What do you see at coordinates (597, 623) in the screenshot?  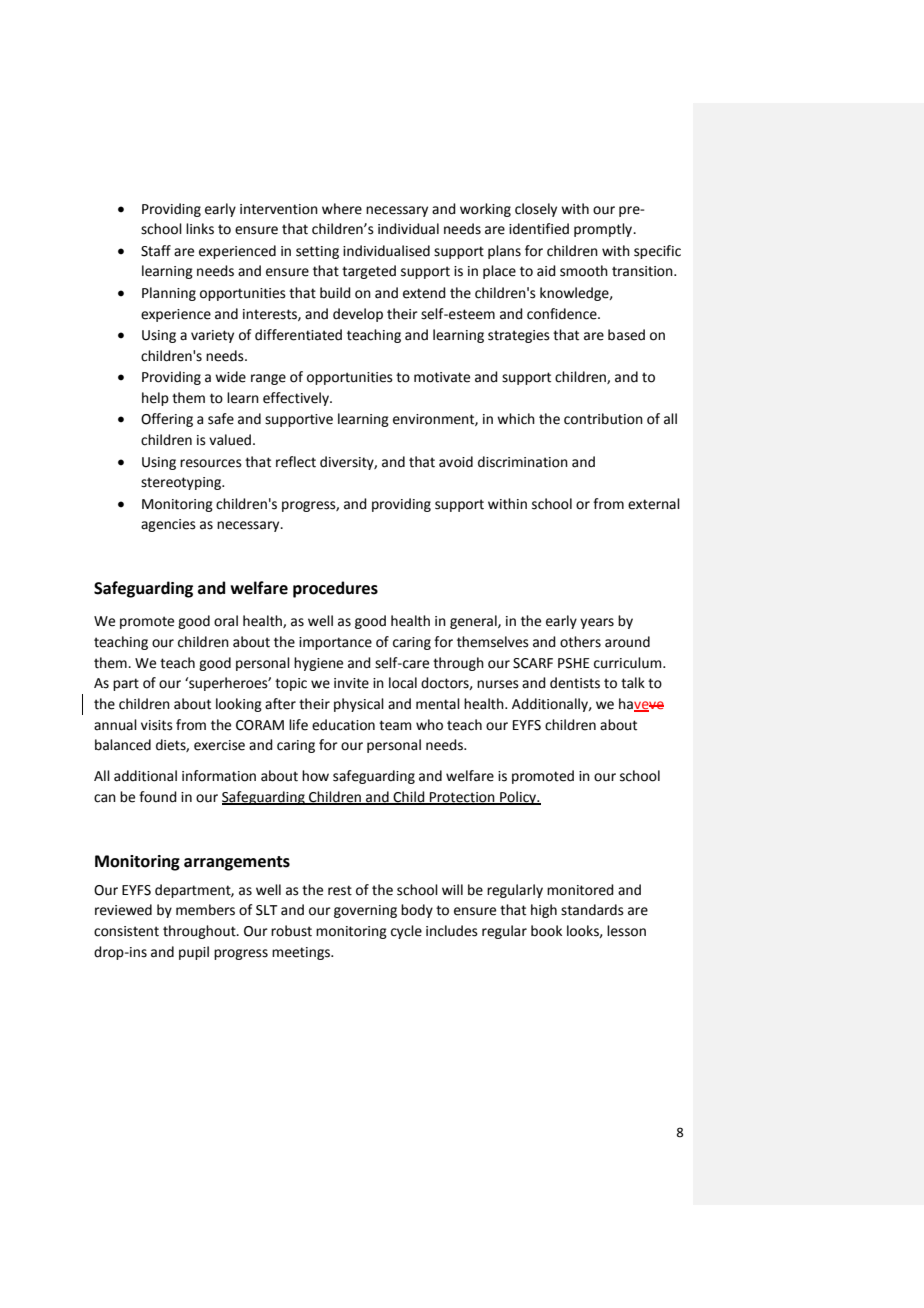 I see `years` at bounding box center [597, 623].
